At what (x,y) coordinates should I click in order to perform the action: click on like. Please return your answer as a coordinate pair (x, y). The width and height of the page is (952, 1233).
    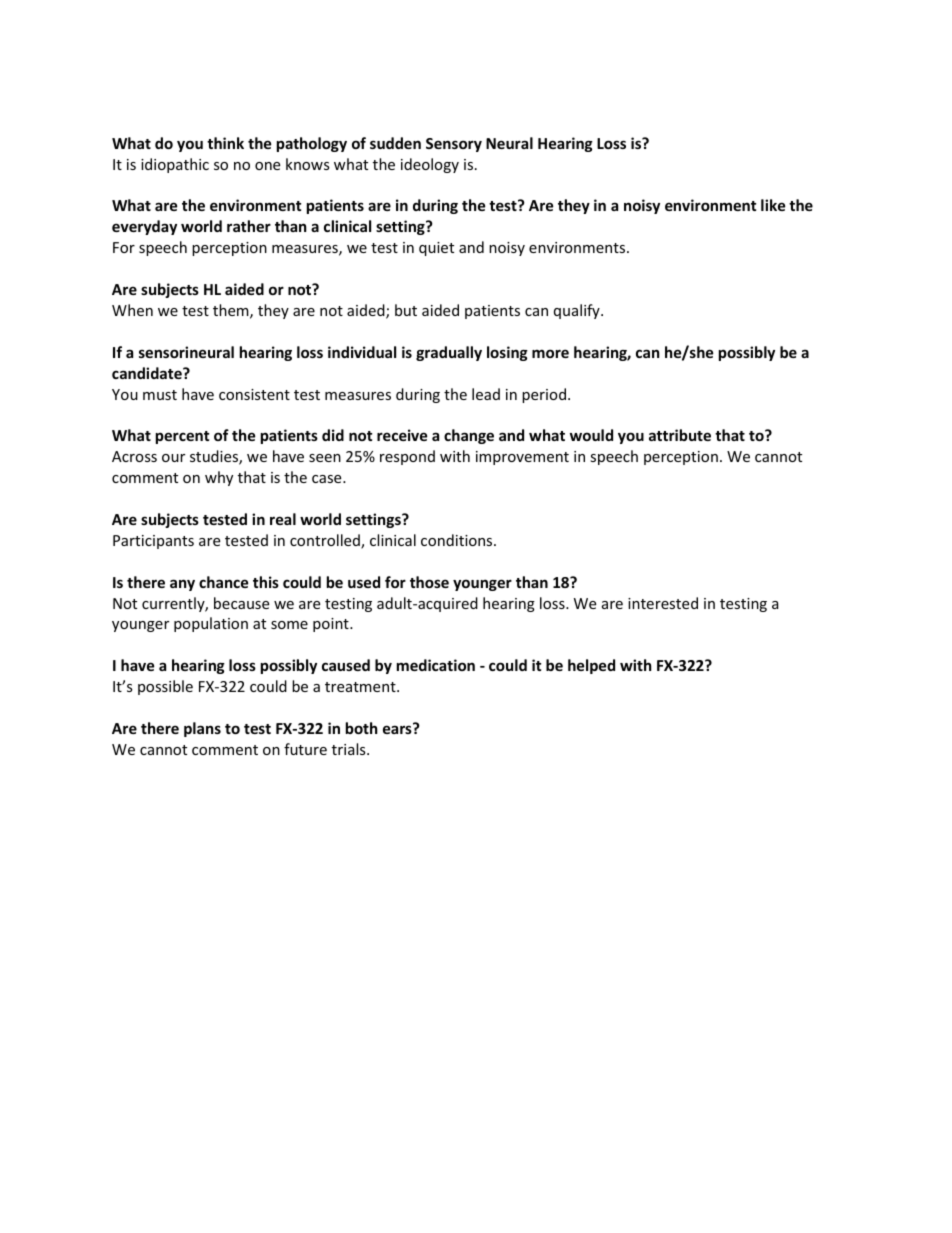
    Looking at the image, I should click on (773, 205).
